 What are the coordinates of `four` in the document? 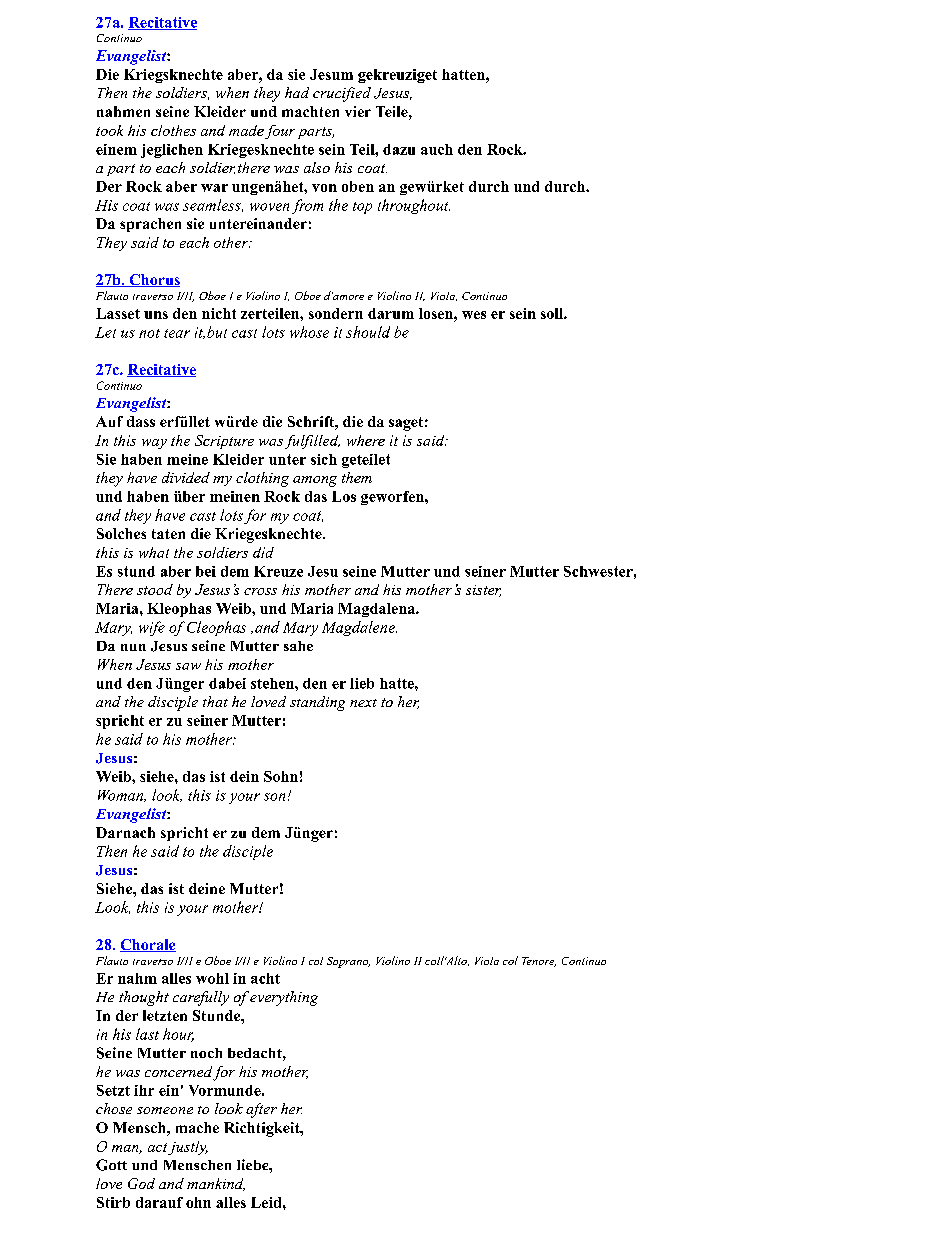 It's located at (280, 132).
